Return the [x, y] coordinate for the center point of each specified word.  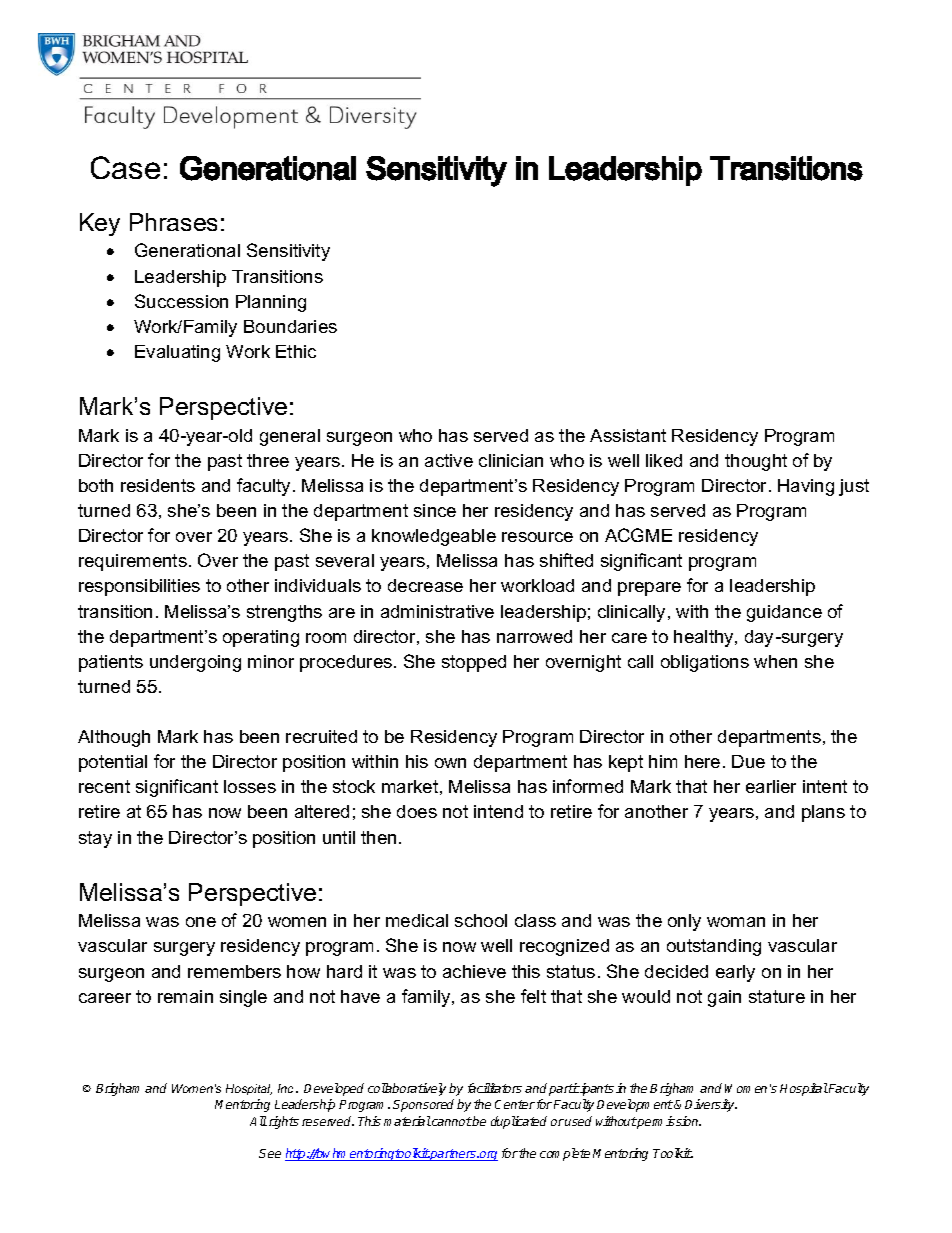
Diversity [711, 1105]
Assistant [628, 435]
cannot [452, 1121]
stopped [474, 663]
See [270, 1153]
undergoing [195, 663]
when [775, 661]
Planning [271, 303]
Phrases [173, 222]
